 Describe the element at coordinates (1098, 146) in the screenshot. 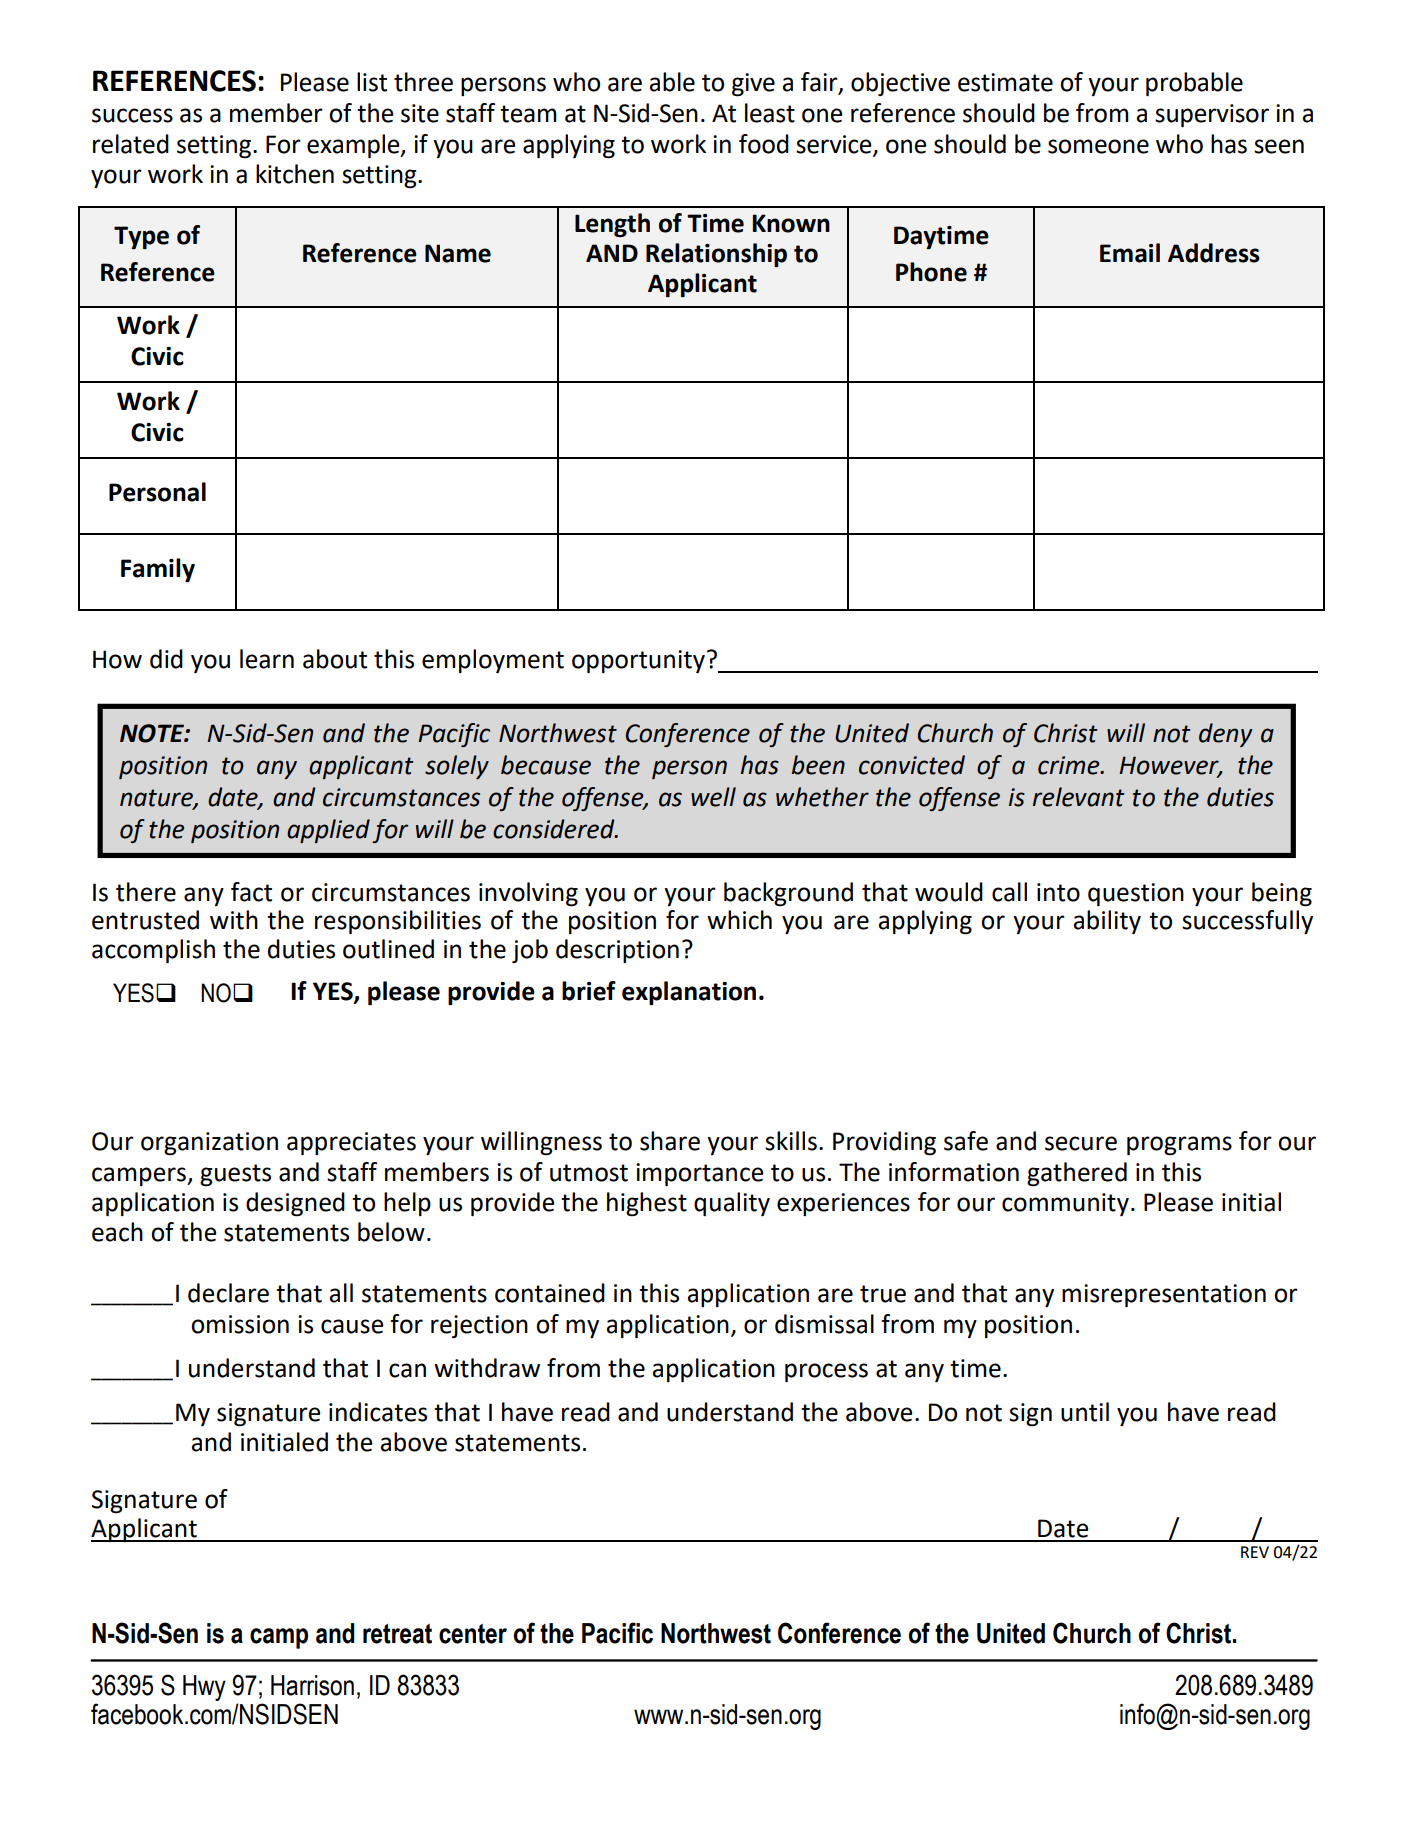

I see `someone` at that location.
